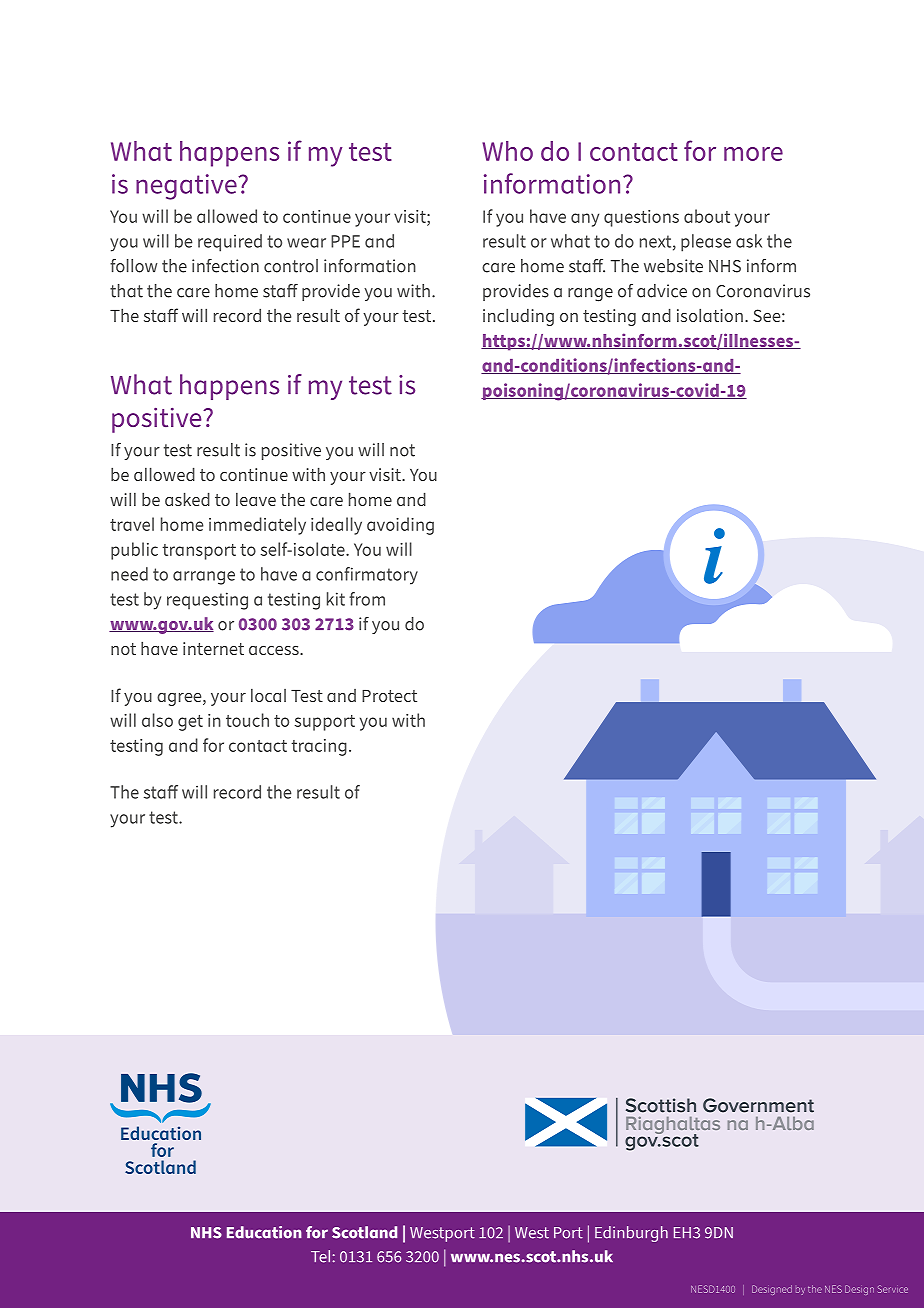  Describe the element at coordinates (507, 151) in the screenshot. I see `Who` at that location.
